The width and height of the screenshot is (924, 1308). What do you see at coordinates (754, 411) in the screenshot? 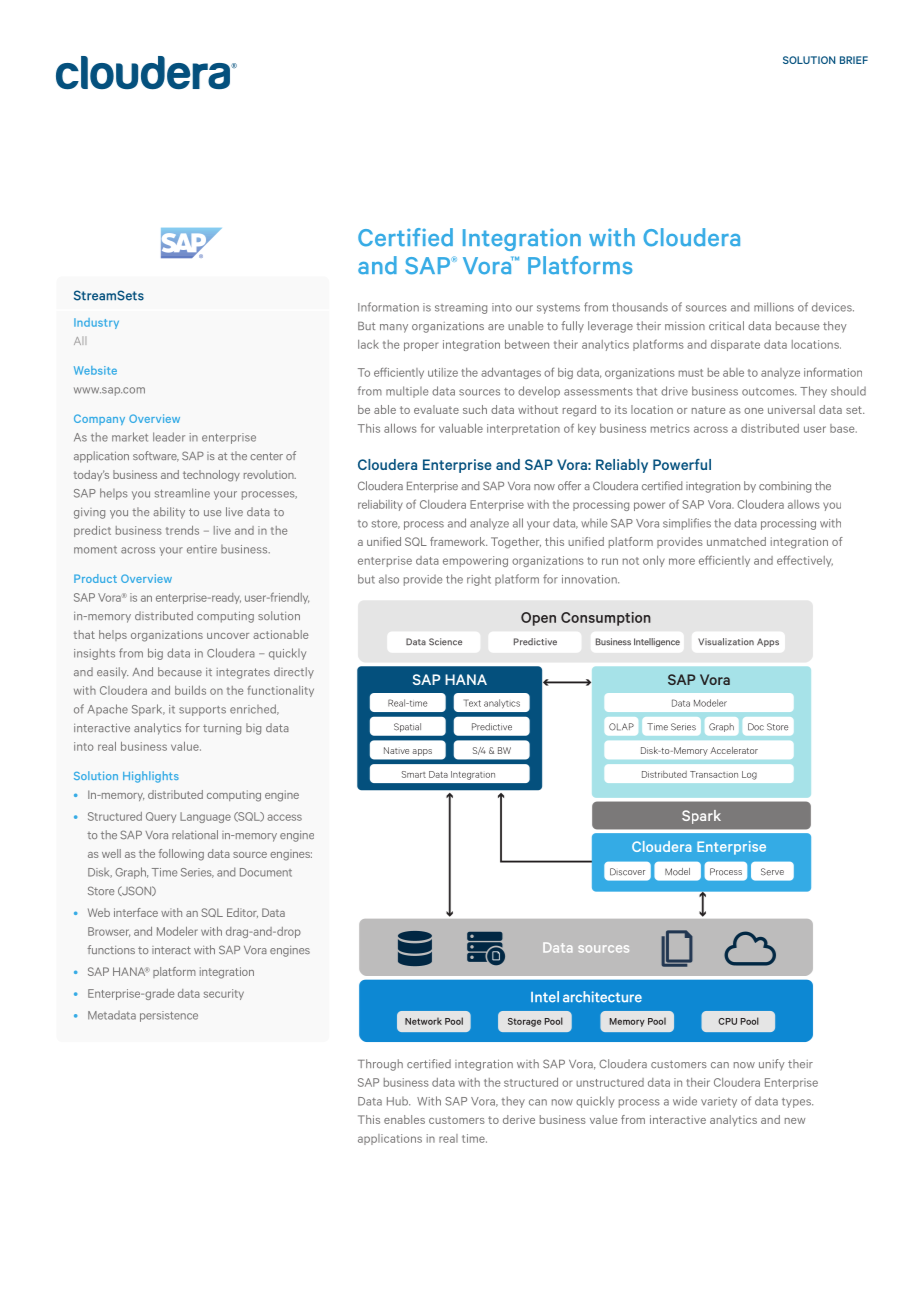
I see `one` at bounding box center [754, 411].
